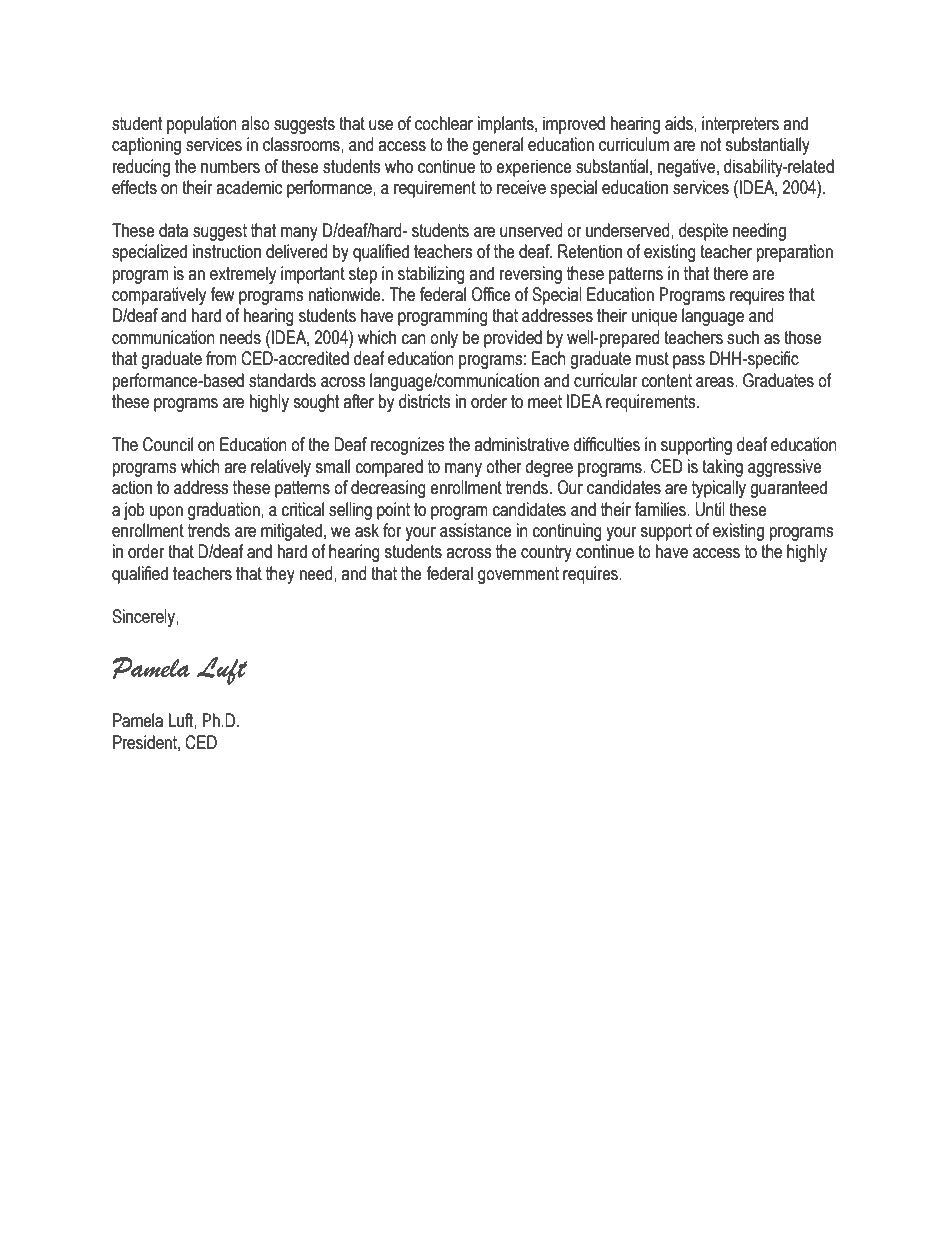 The image size is (952, 1233). What do you see at coordinates (711, 145) in the document?
I see `not` at bounding box center [711, 145].
